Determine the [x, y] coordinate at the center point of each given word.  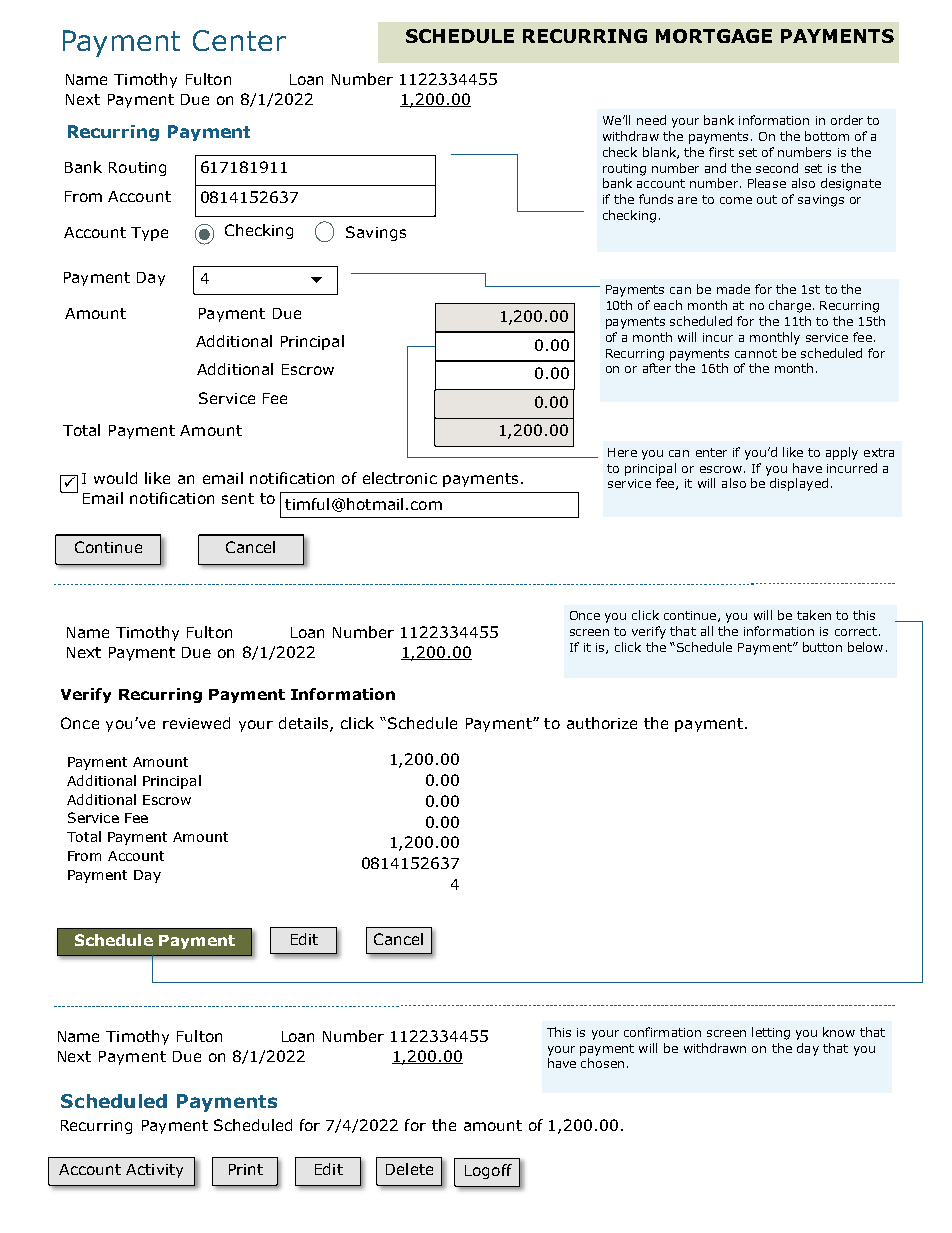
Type [149, 234]
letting [771, 1033]
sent [238, 498]
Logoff [488, 1171]
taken [814, 615]
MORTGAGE [714, 36]
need [651, 120]
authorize [602, 723]
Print [246, 1169]
